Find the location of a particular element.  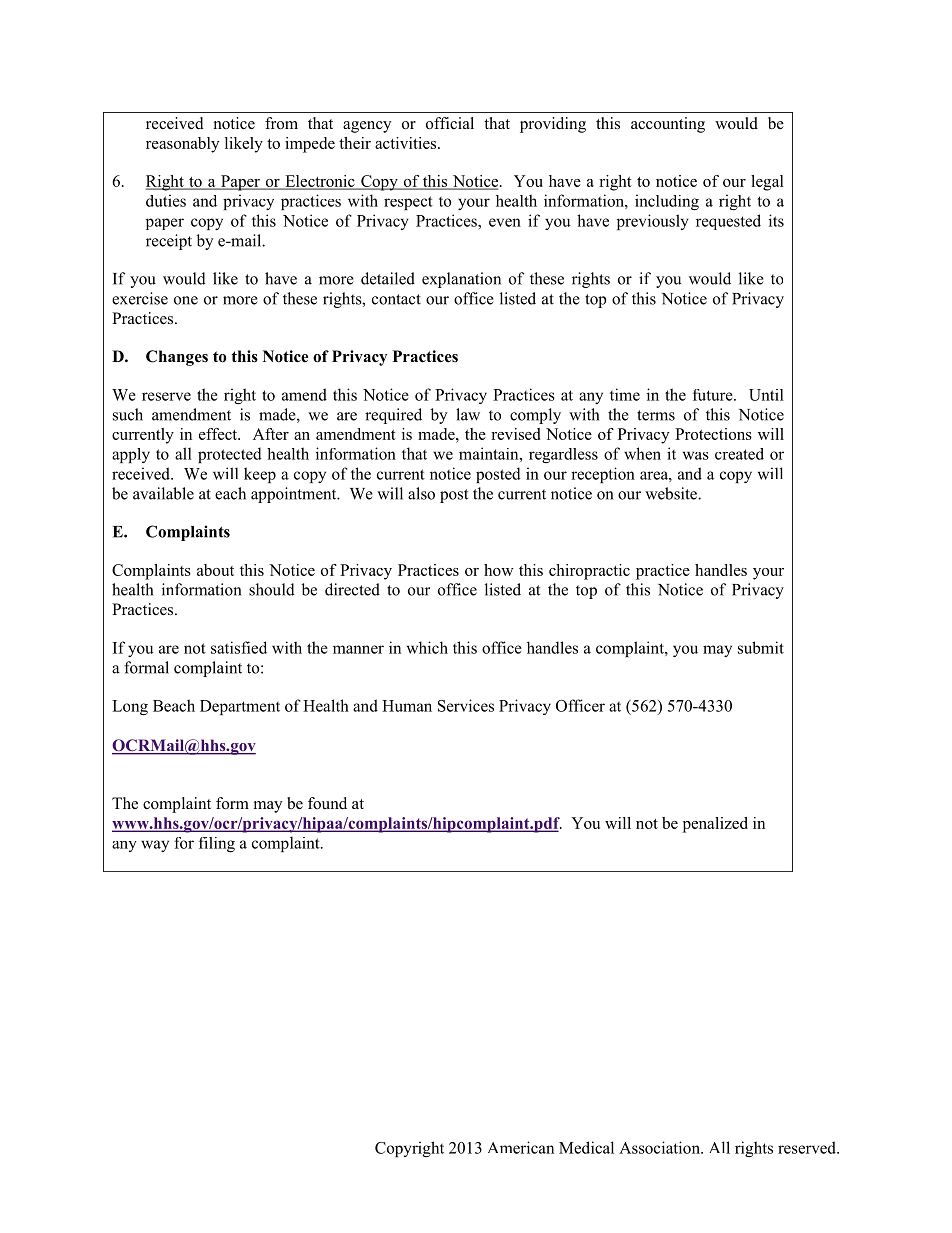

Department is located at coordinates (240, 707).
